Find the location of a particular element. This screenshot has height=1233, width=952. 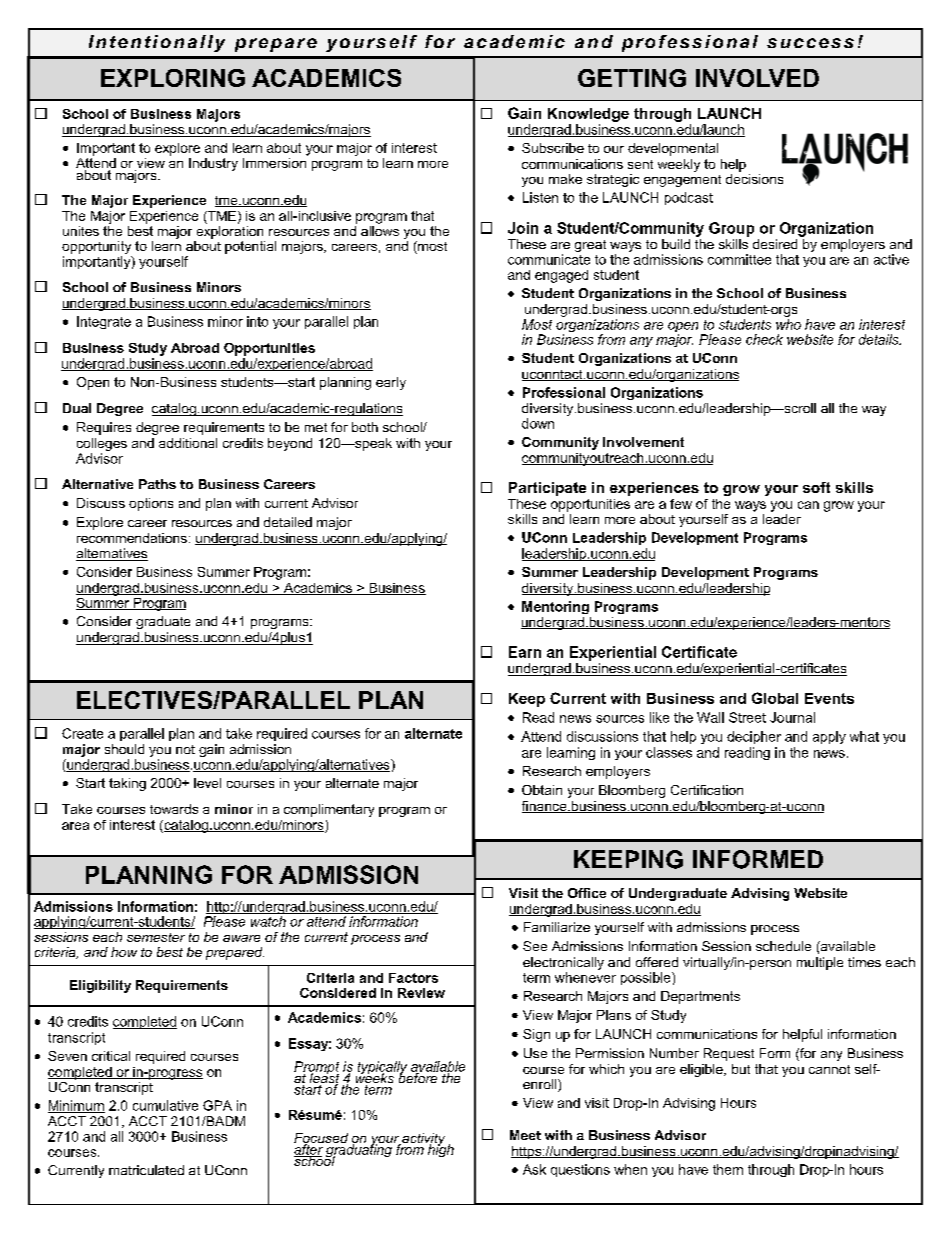

Knowledge is located at coordinates (588, 116).
